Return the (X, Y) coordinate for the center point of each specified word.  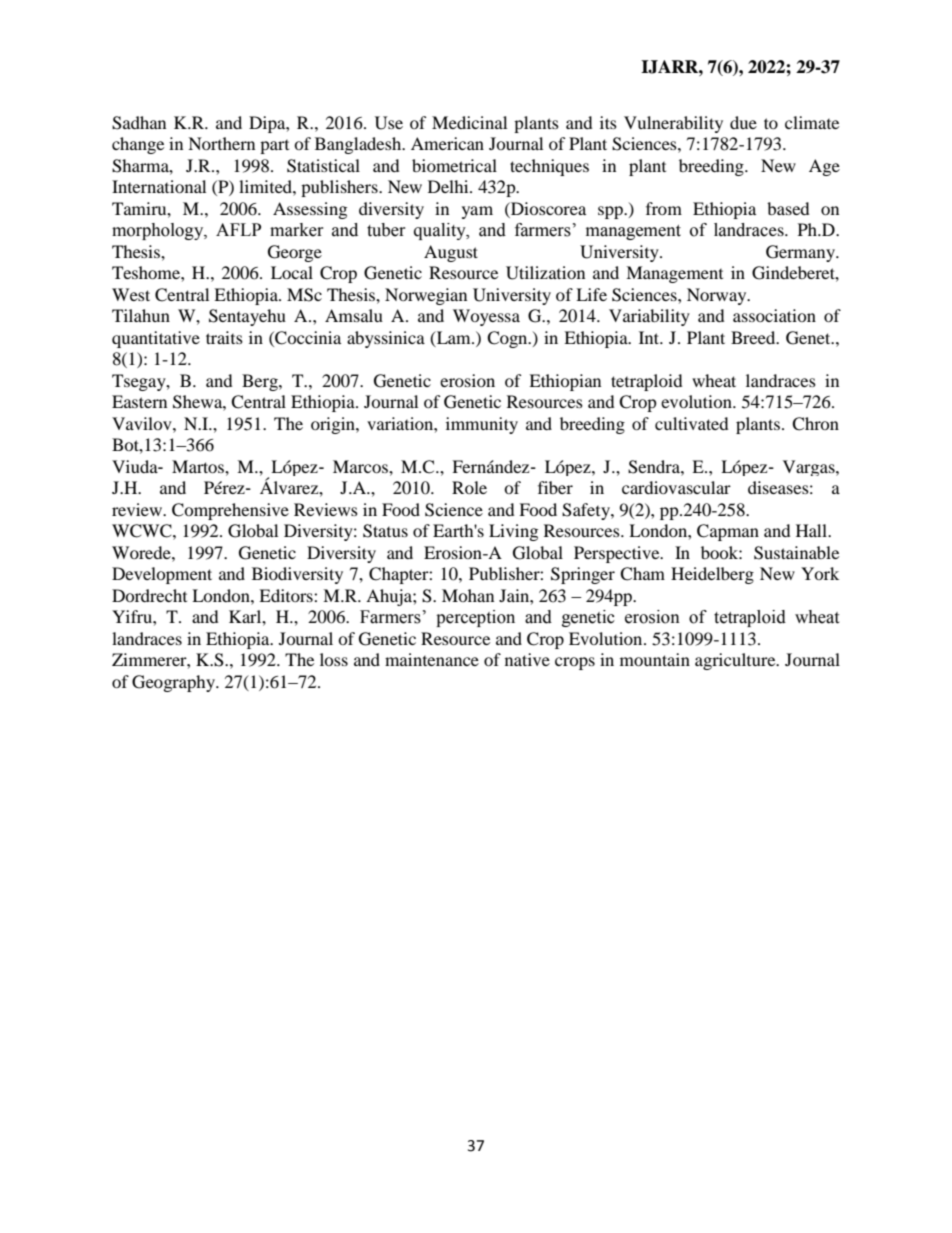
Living (513, 532)
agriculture (736, 661)
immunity (482, 425)
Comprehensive (230, 511)
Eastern (139, 401)
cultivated (692, 423)
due (743, 122)
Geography (174, 683)
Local (292, 272)
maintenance (432, 659)
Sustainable (796, 553)
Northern (221, 143)
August (451, 253)
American (447, 143)
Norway (718, 296)
